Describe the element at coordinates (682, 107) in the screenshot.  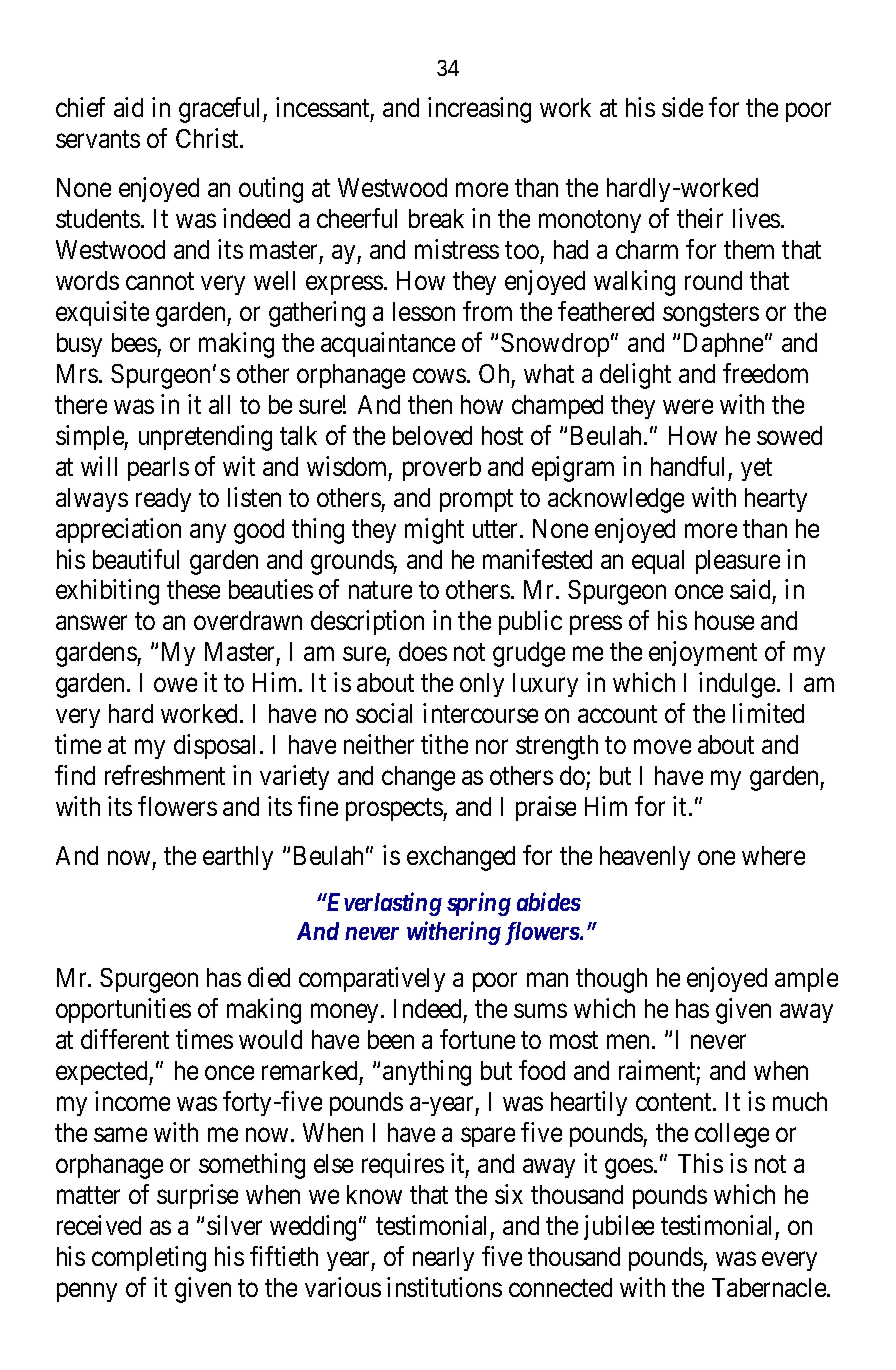
I see `side` at that location.
